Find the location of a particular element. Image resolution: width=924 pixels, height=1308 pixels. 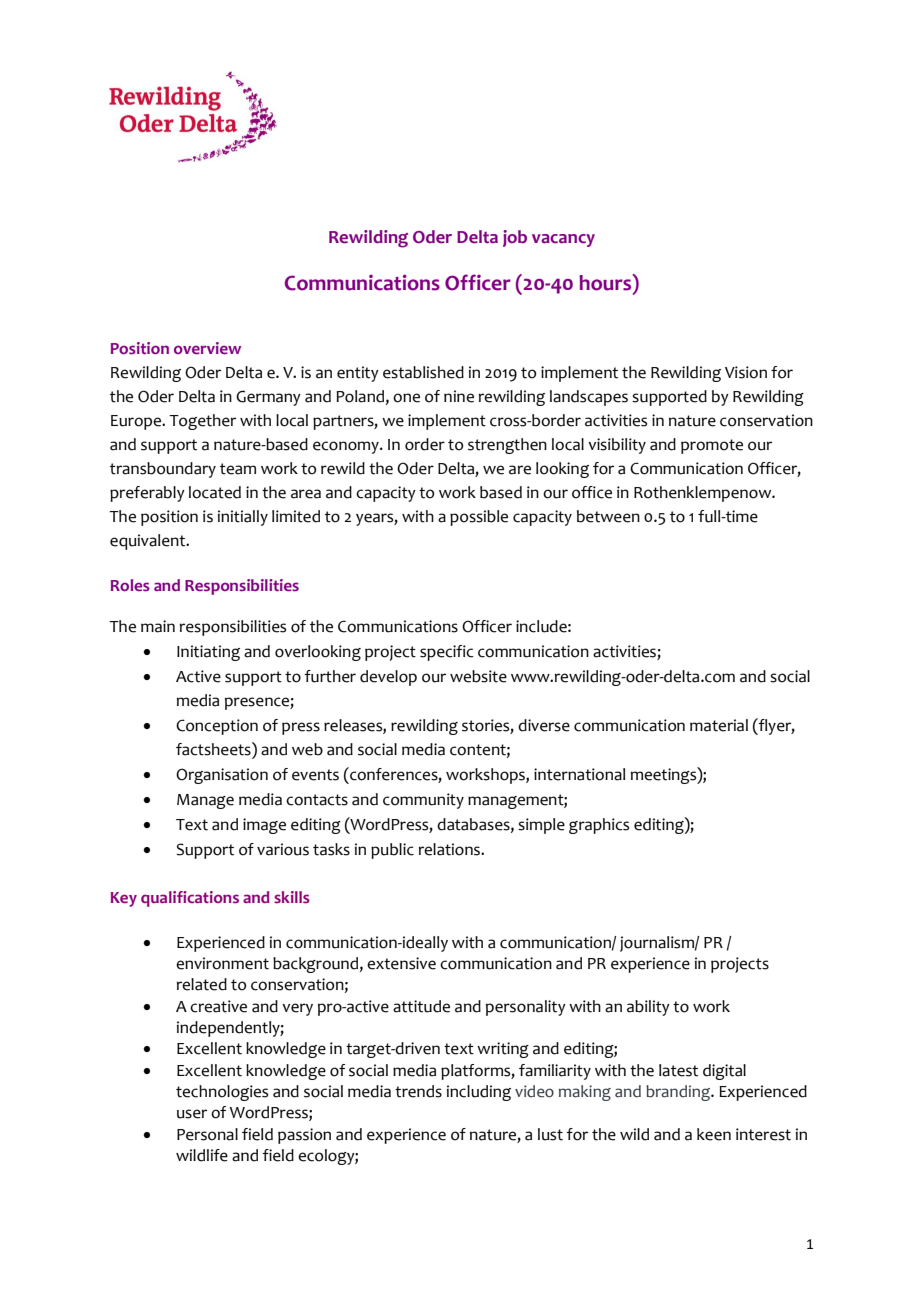

trends is located at coordinates (418, 1091).
